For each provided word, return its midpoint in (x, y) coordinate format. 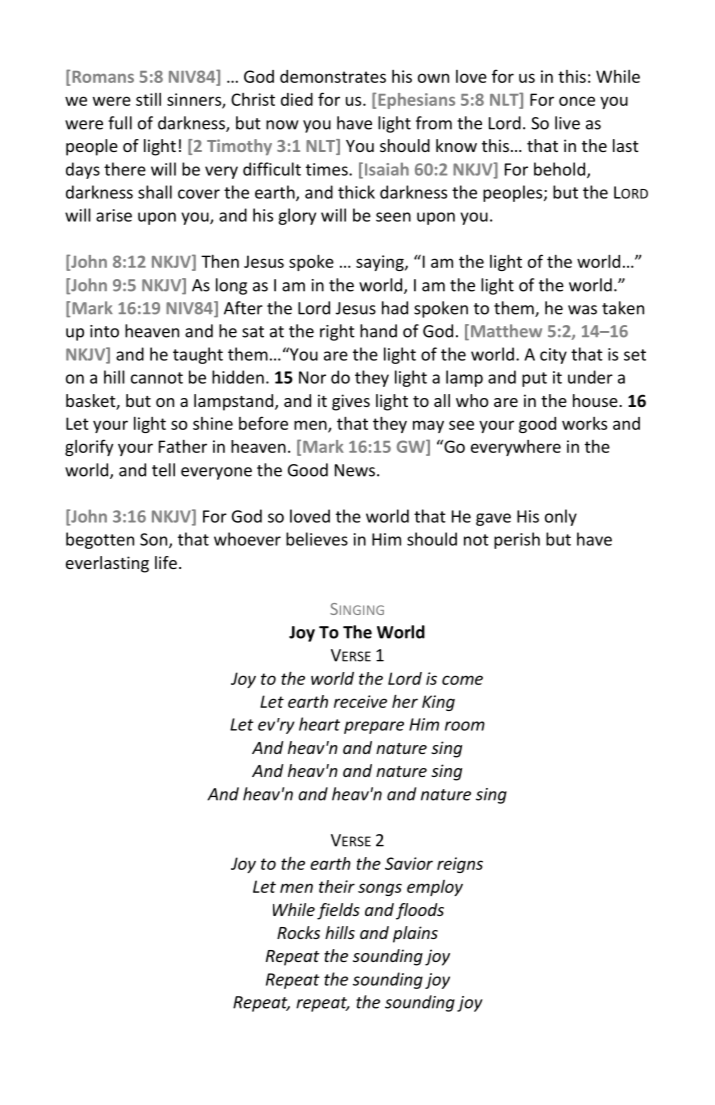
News (356, 470)
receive (360, 701)
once (577, 101)
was (582, 310)
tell (163, 470)
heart (319, 724)
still (148, 99)
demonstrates (333, 76)
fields (338, 911)
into (104, 331)
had (395, 308)
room (465, 726)
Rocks (298, 932)
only (561, 517)
